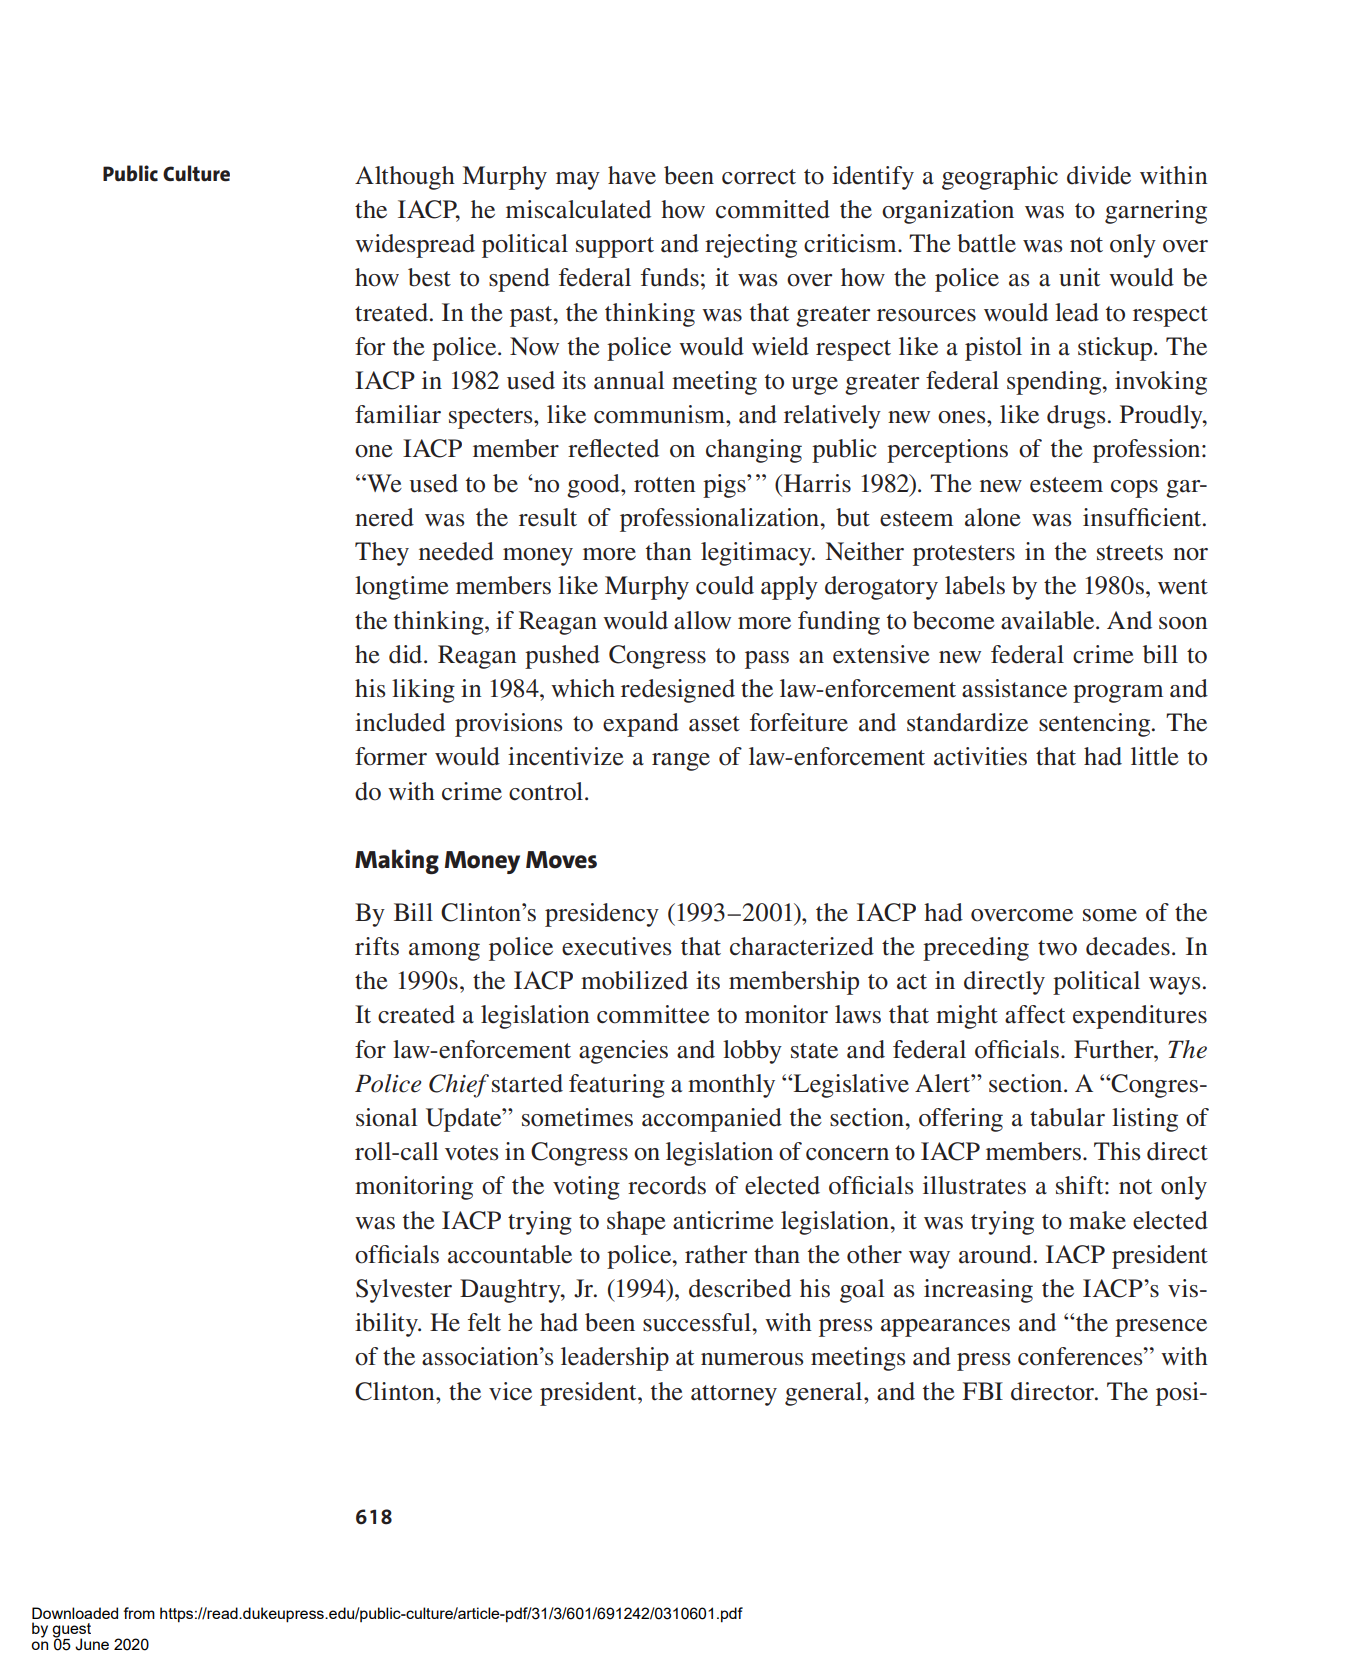 This document has width=1350, height=1658. I want to click on rotten, so click(664, 485).
